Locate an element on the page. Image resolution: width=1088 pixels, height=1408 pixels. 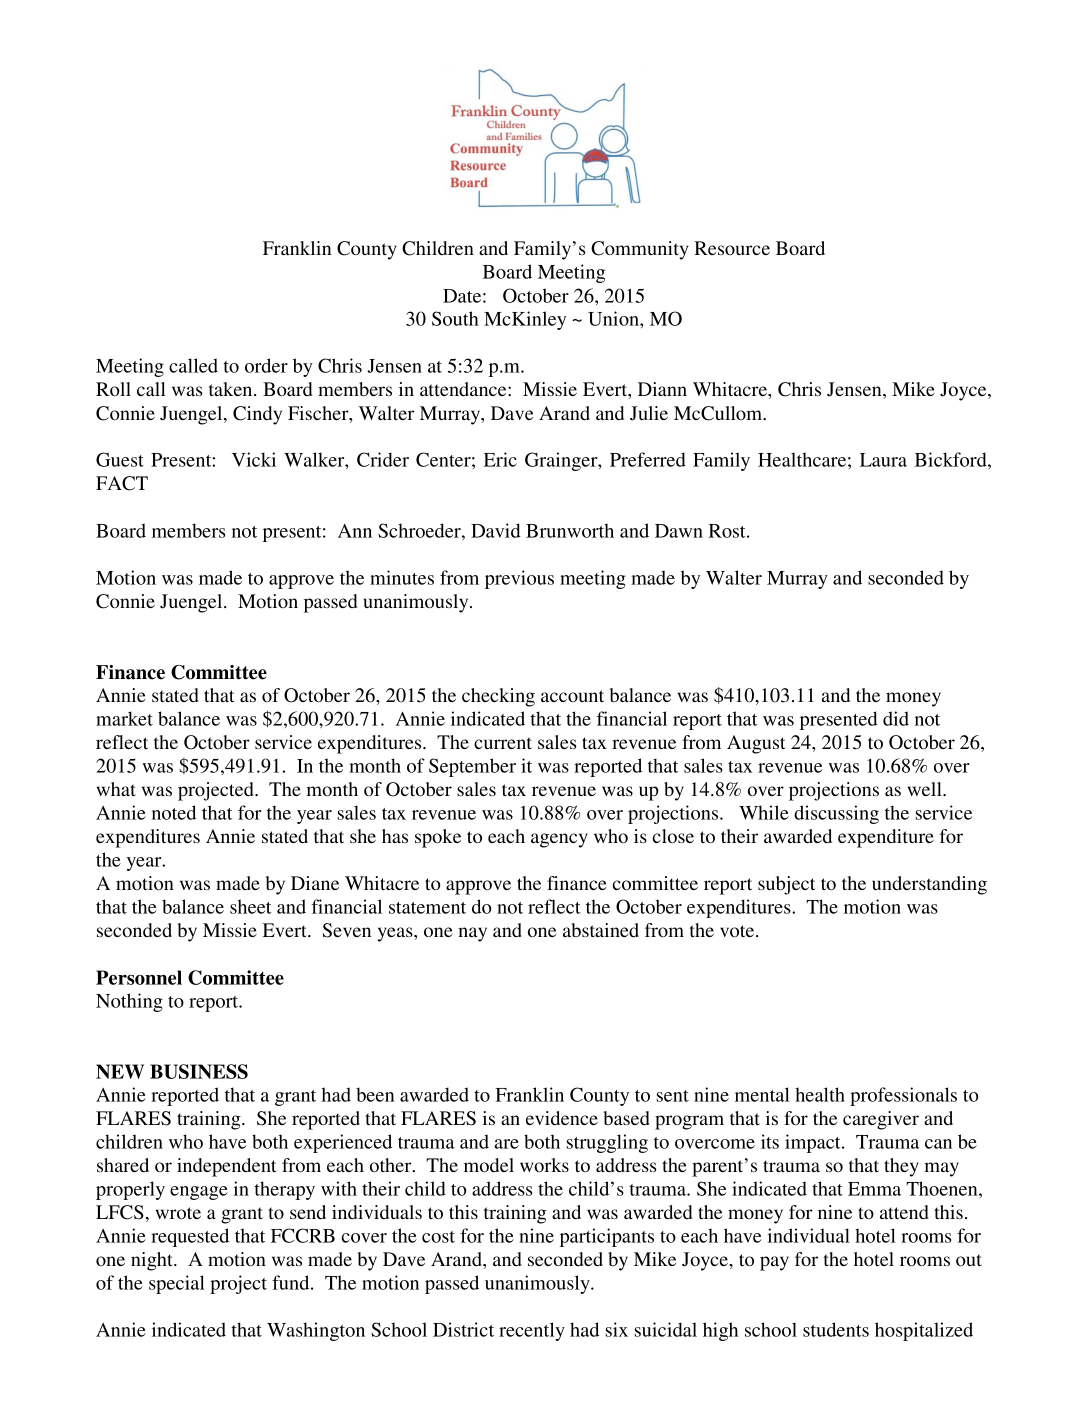
South is located at coordinates (455, 318).
